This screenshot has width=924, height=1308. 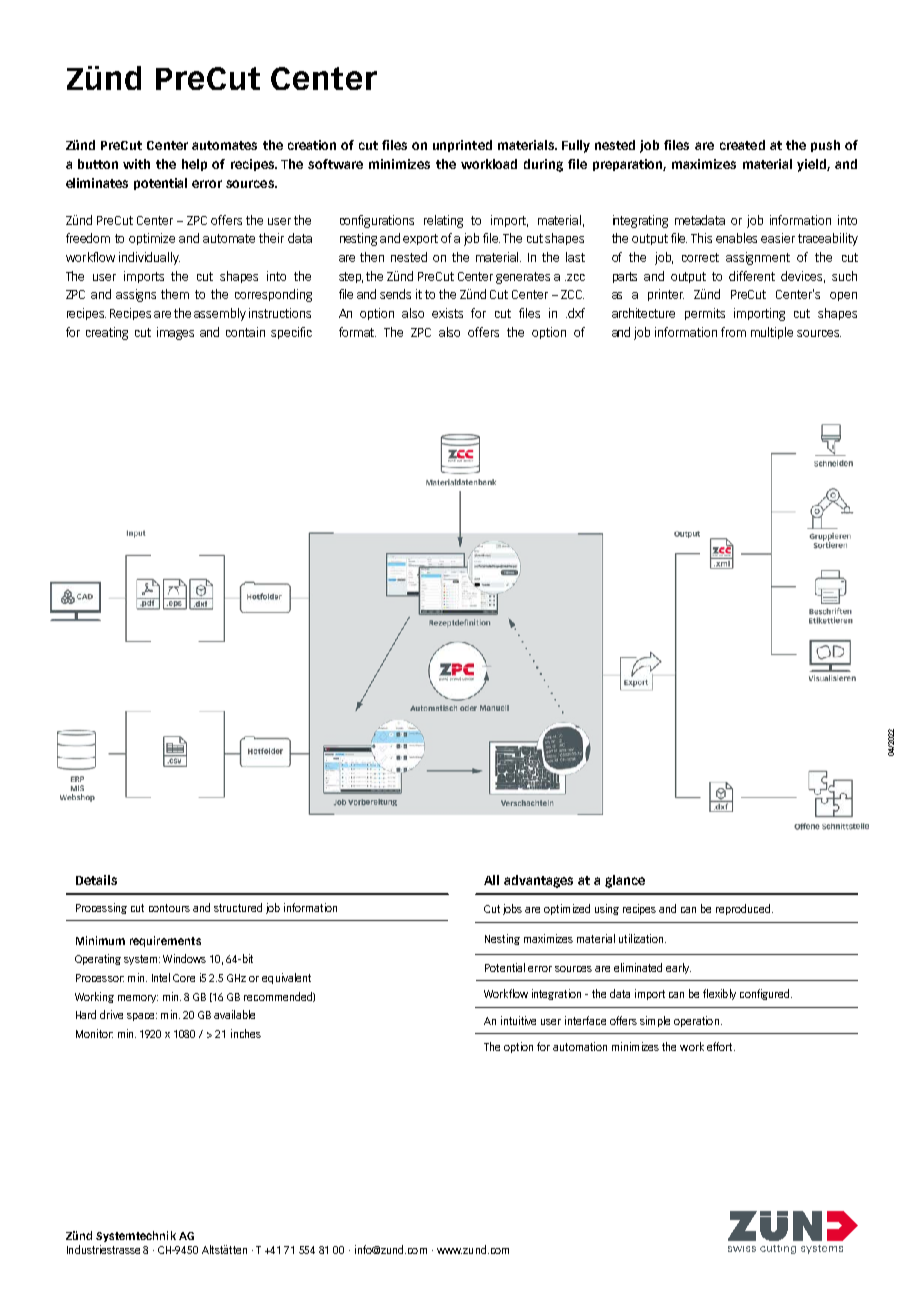 What do you see at coordinates (518, 1020) in the screenshot?
I see `intuitive` at bounding box center [518, 1020].
